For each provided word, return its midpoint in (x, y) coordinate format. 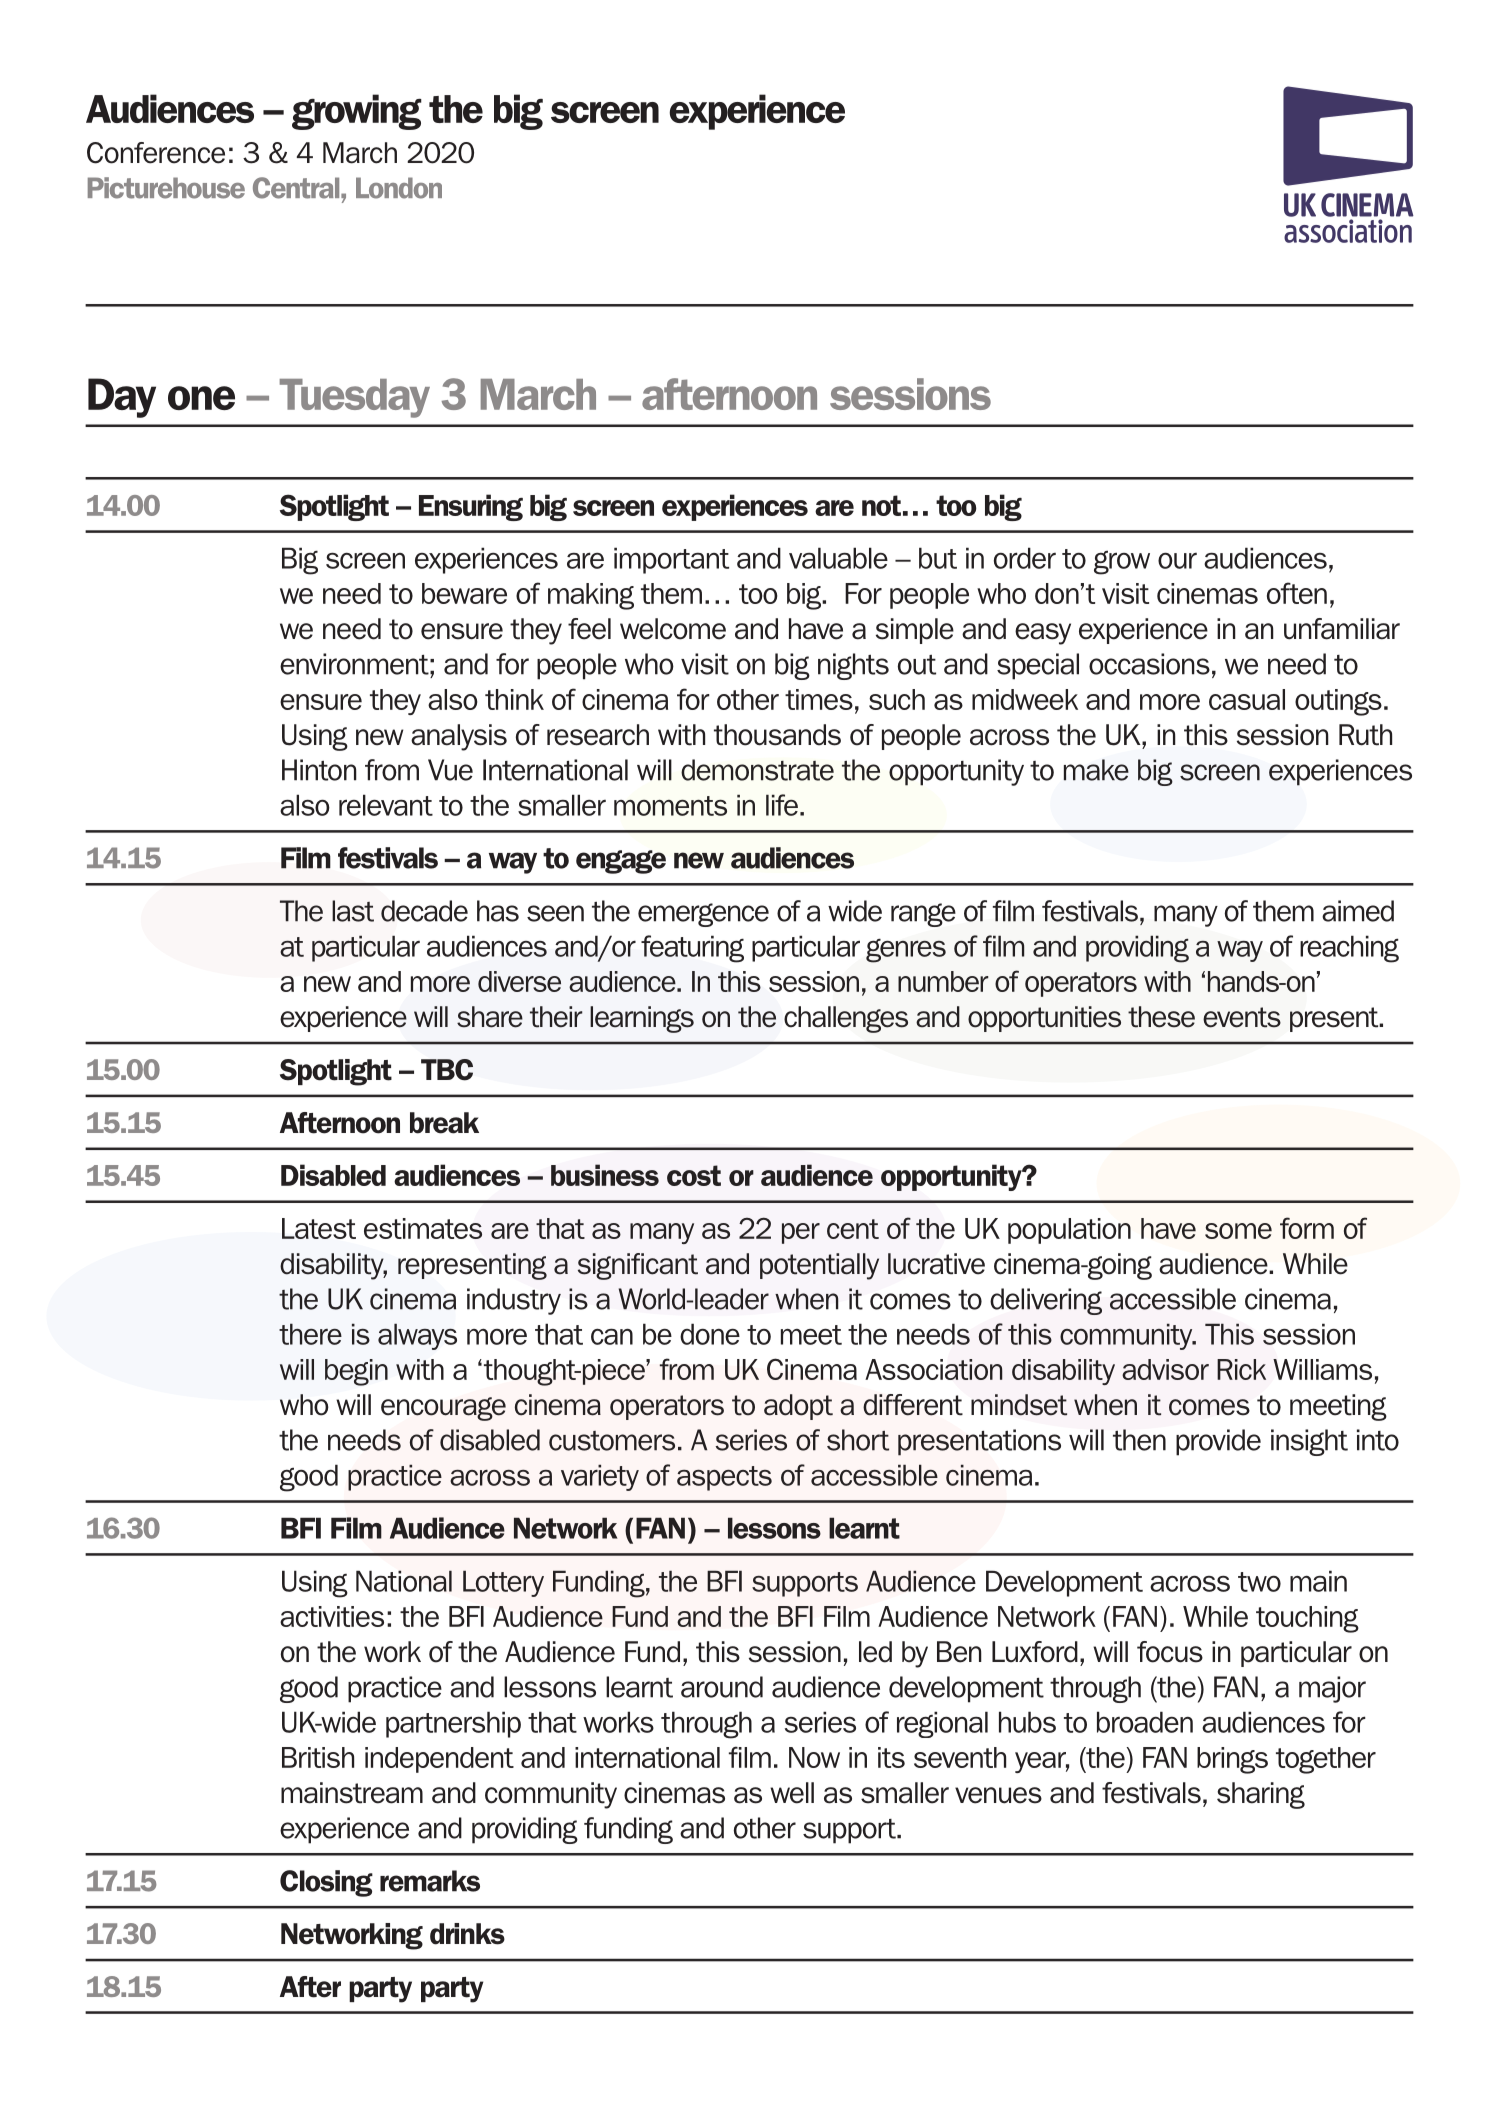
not (881, 505)
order (1025, 558)
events (1242, 1017)
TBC (447, 1070)
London (399, 188)
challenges (846, 1019)
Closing (326, 1883)
